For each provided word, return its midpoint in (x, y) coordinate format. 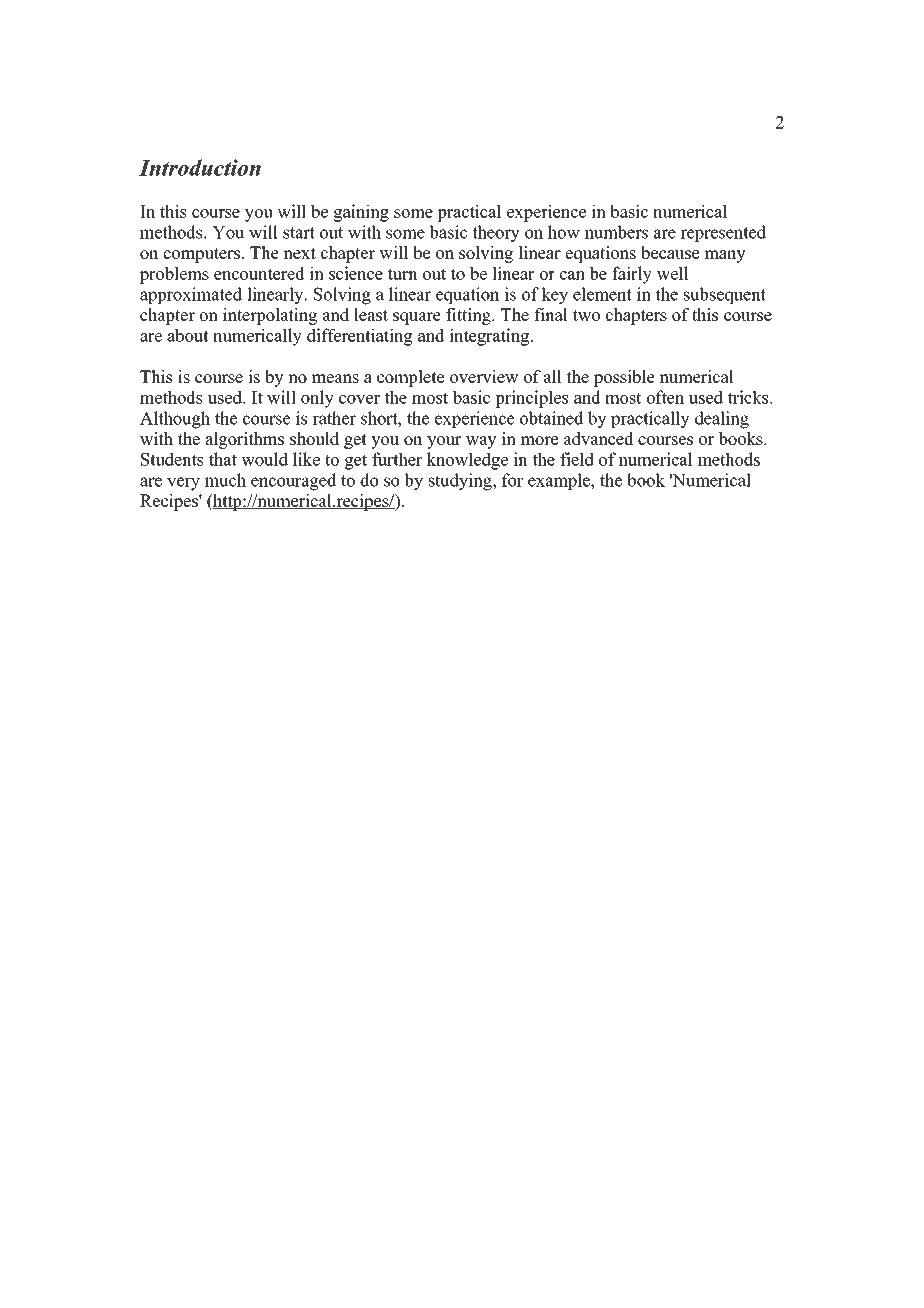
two (586, 315)
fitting (469, 316)
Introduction (200, 167)
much (225, 480)
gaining (361, 213)
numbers (616, 232)
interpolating (270, 316)
